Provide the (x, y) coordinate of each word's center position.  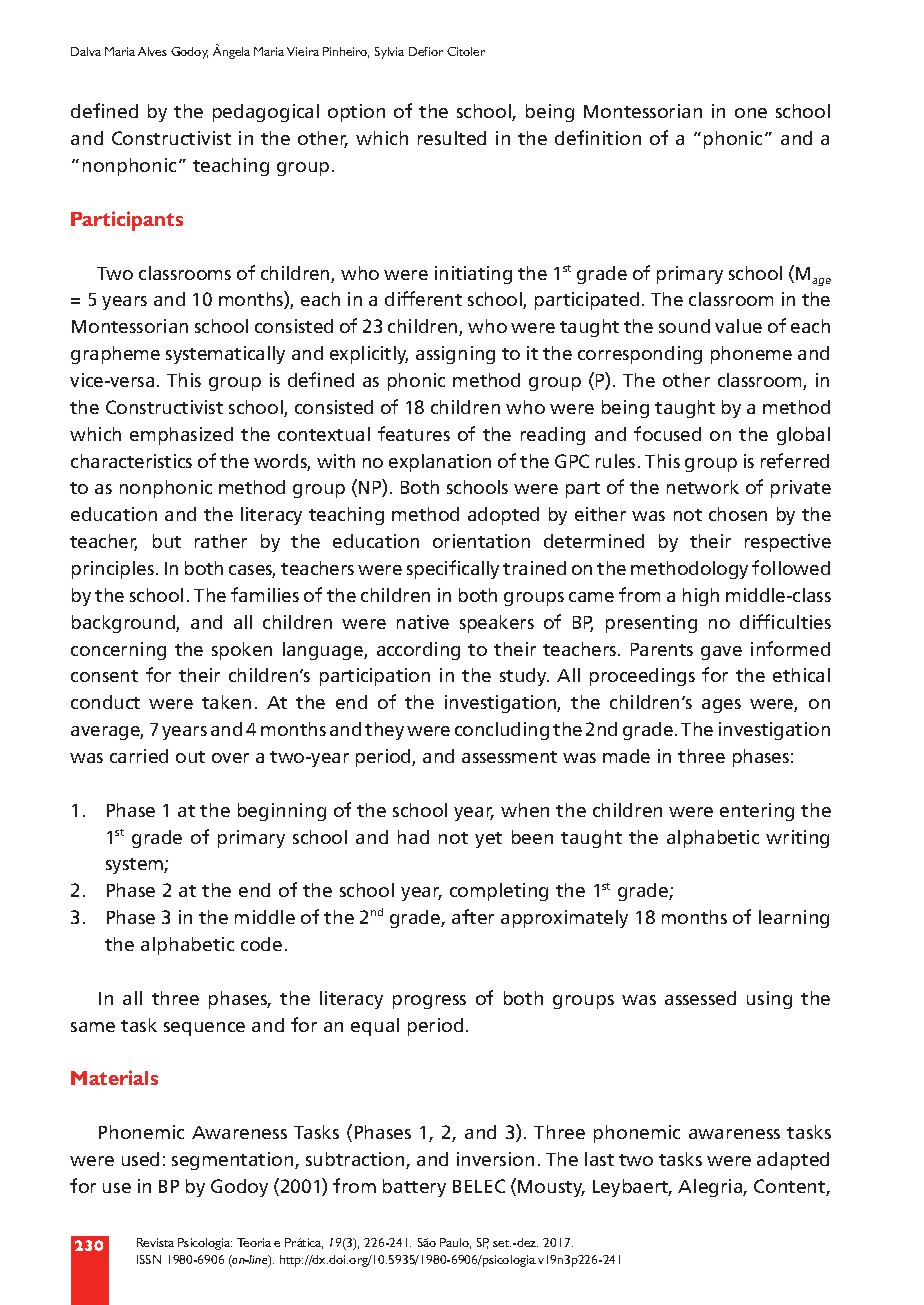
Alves (152, 51)
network (703, 487)
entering (757, 812)
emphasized (181, 436)
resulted (452, 138)
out (190, 757)
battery (414, 1188)
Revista (155, 1242)
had (413, 837)
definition (598, 137)
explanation (440, 463)
